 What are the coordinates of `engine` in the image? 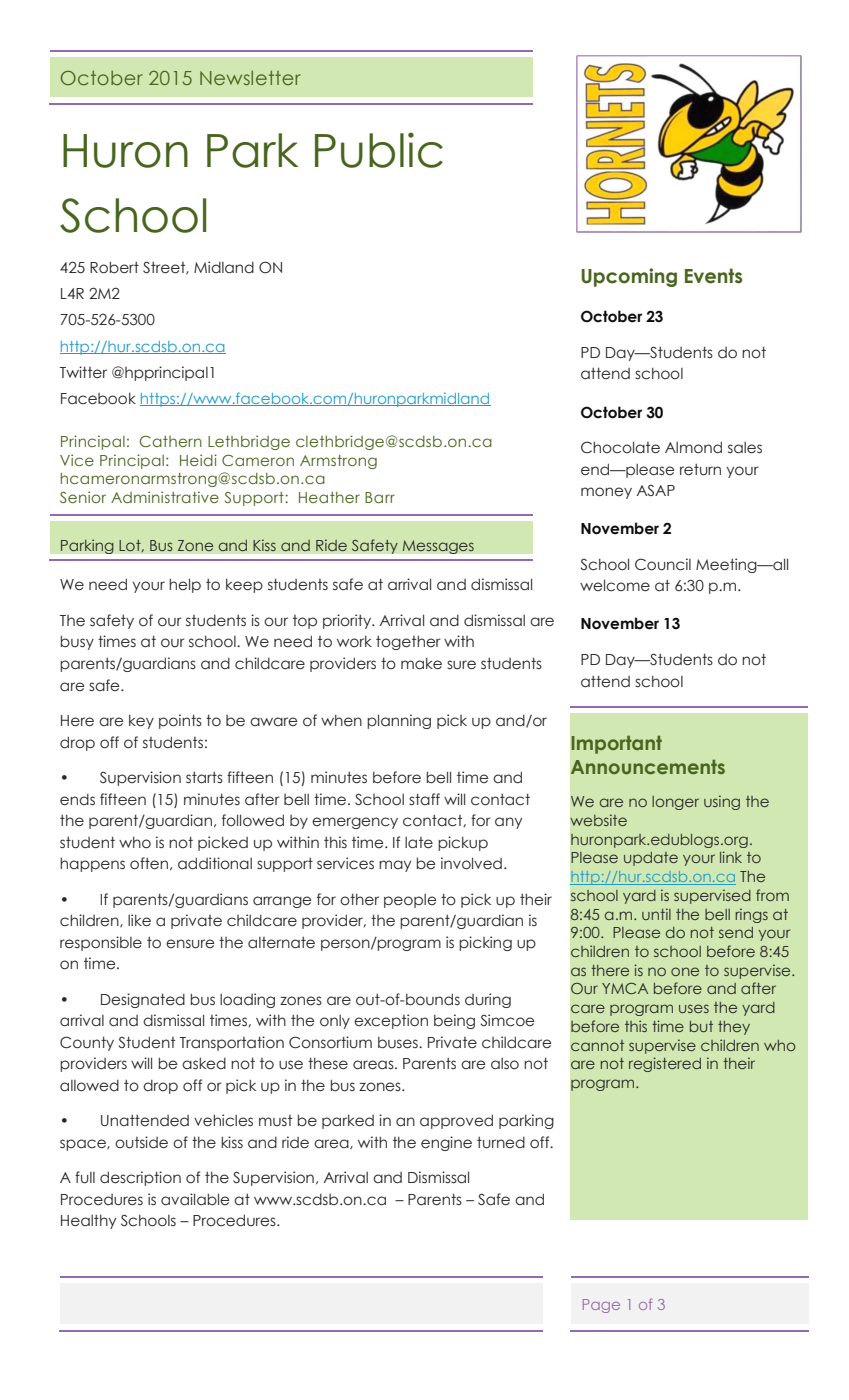 It's located at (446, 1143).
